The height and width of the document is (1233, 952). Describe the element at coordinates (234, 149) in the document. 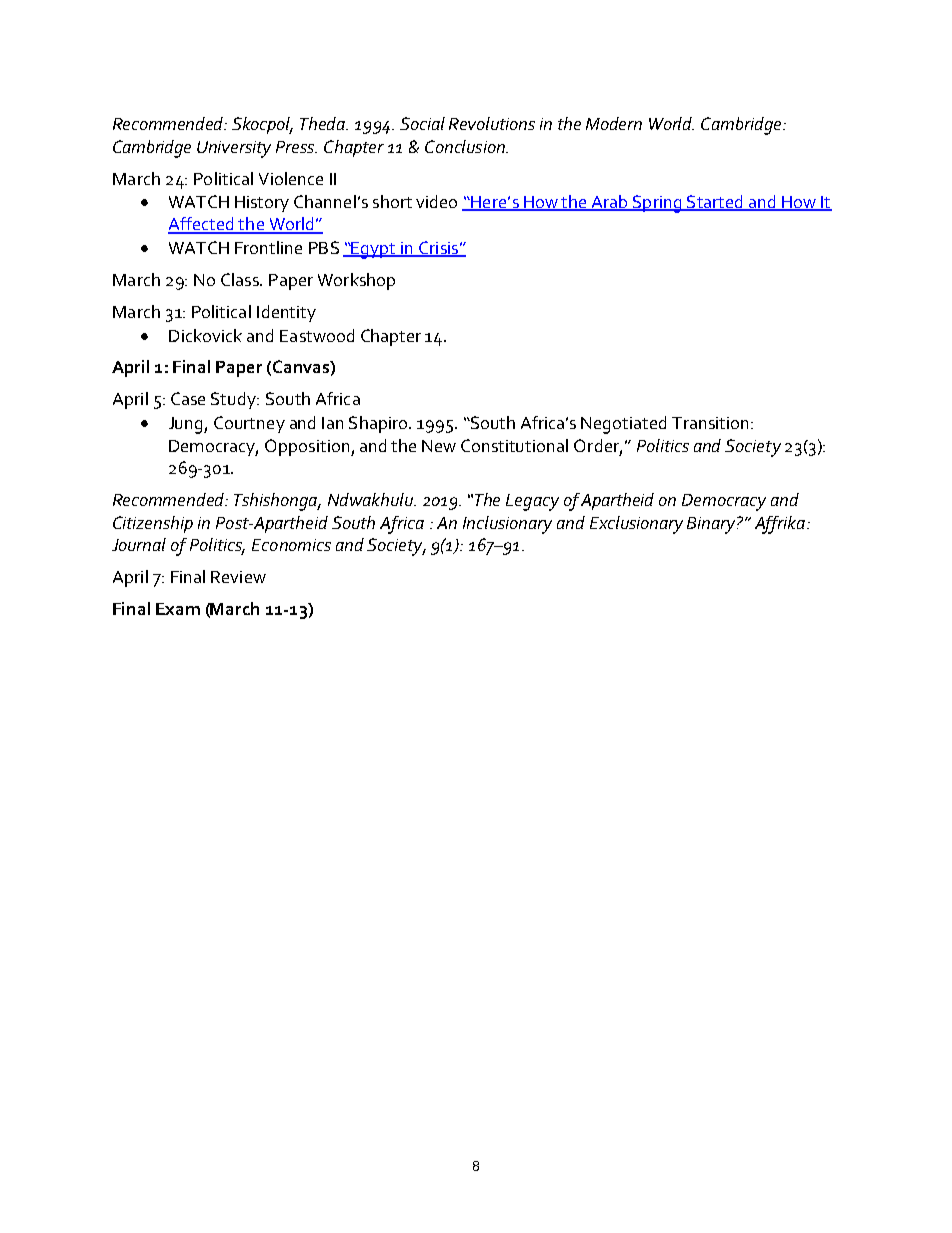

I see `University` at that location.
